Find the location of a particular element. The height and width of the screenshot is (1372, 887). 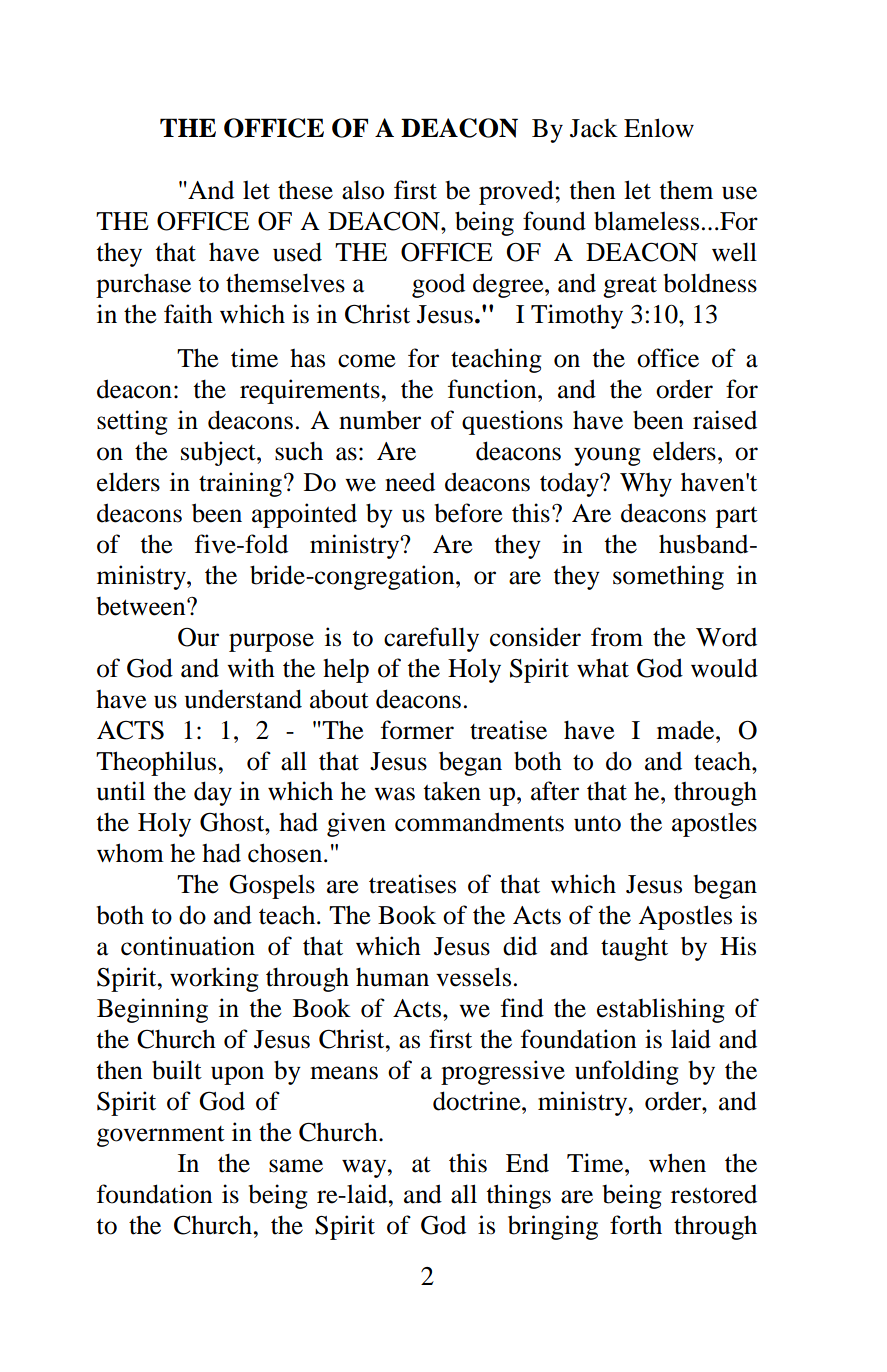

when is located at coordinates (677, 1163).
